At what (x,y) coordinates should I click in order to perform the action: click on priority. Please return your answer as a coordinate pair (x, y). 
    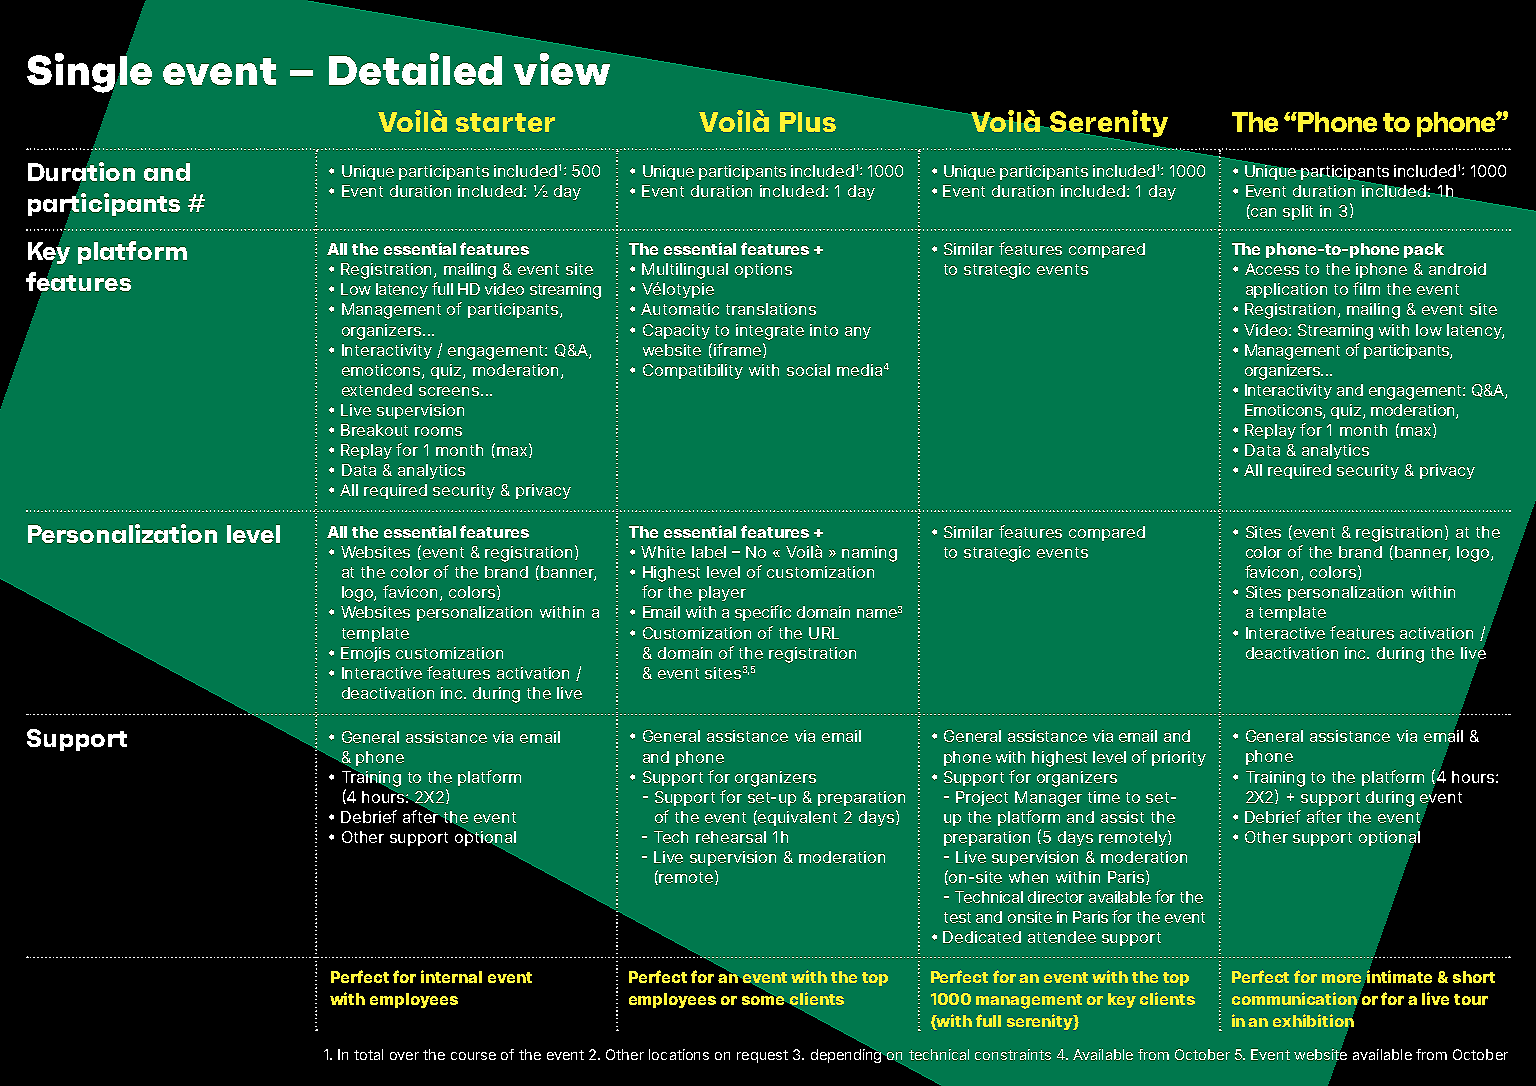
    Looking at the image, I should click on (1179, 758).
